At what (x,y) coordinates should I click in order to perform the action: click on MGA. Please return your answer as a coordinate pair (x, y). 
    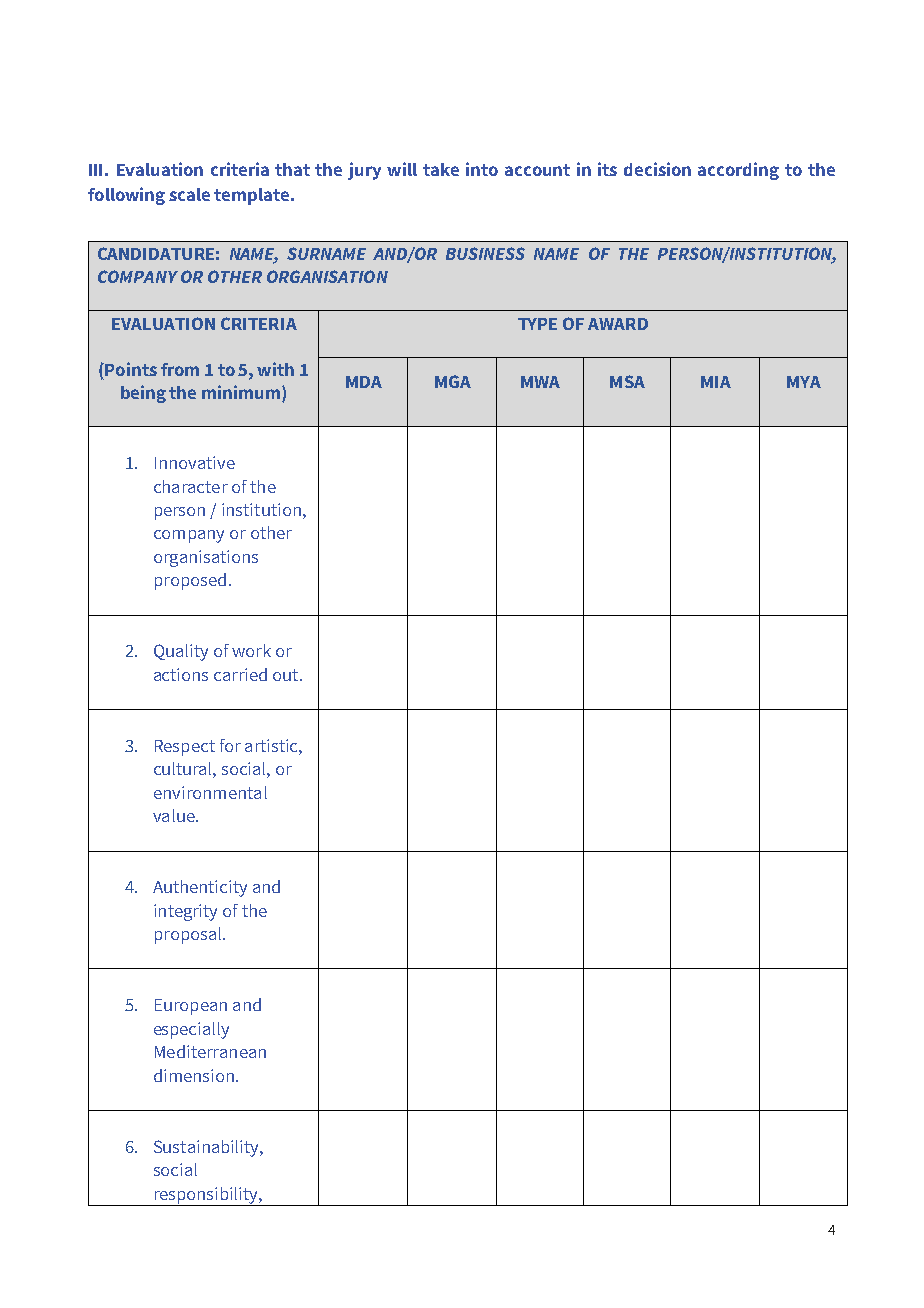
    Looking at the image, I should click on (453, 381).
